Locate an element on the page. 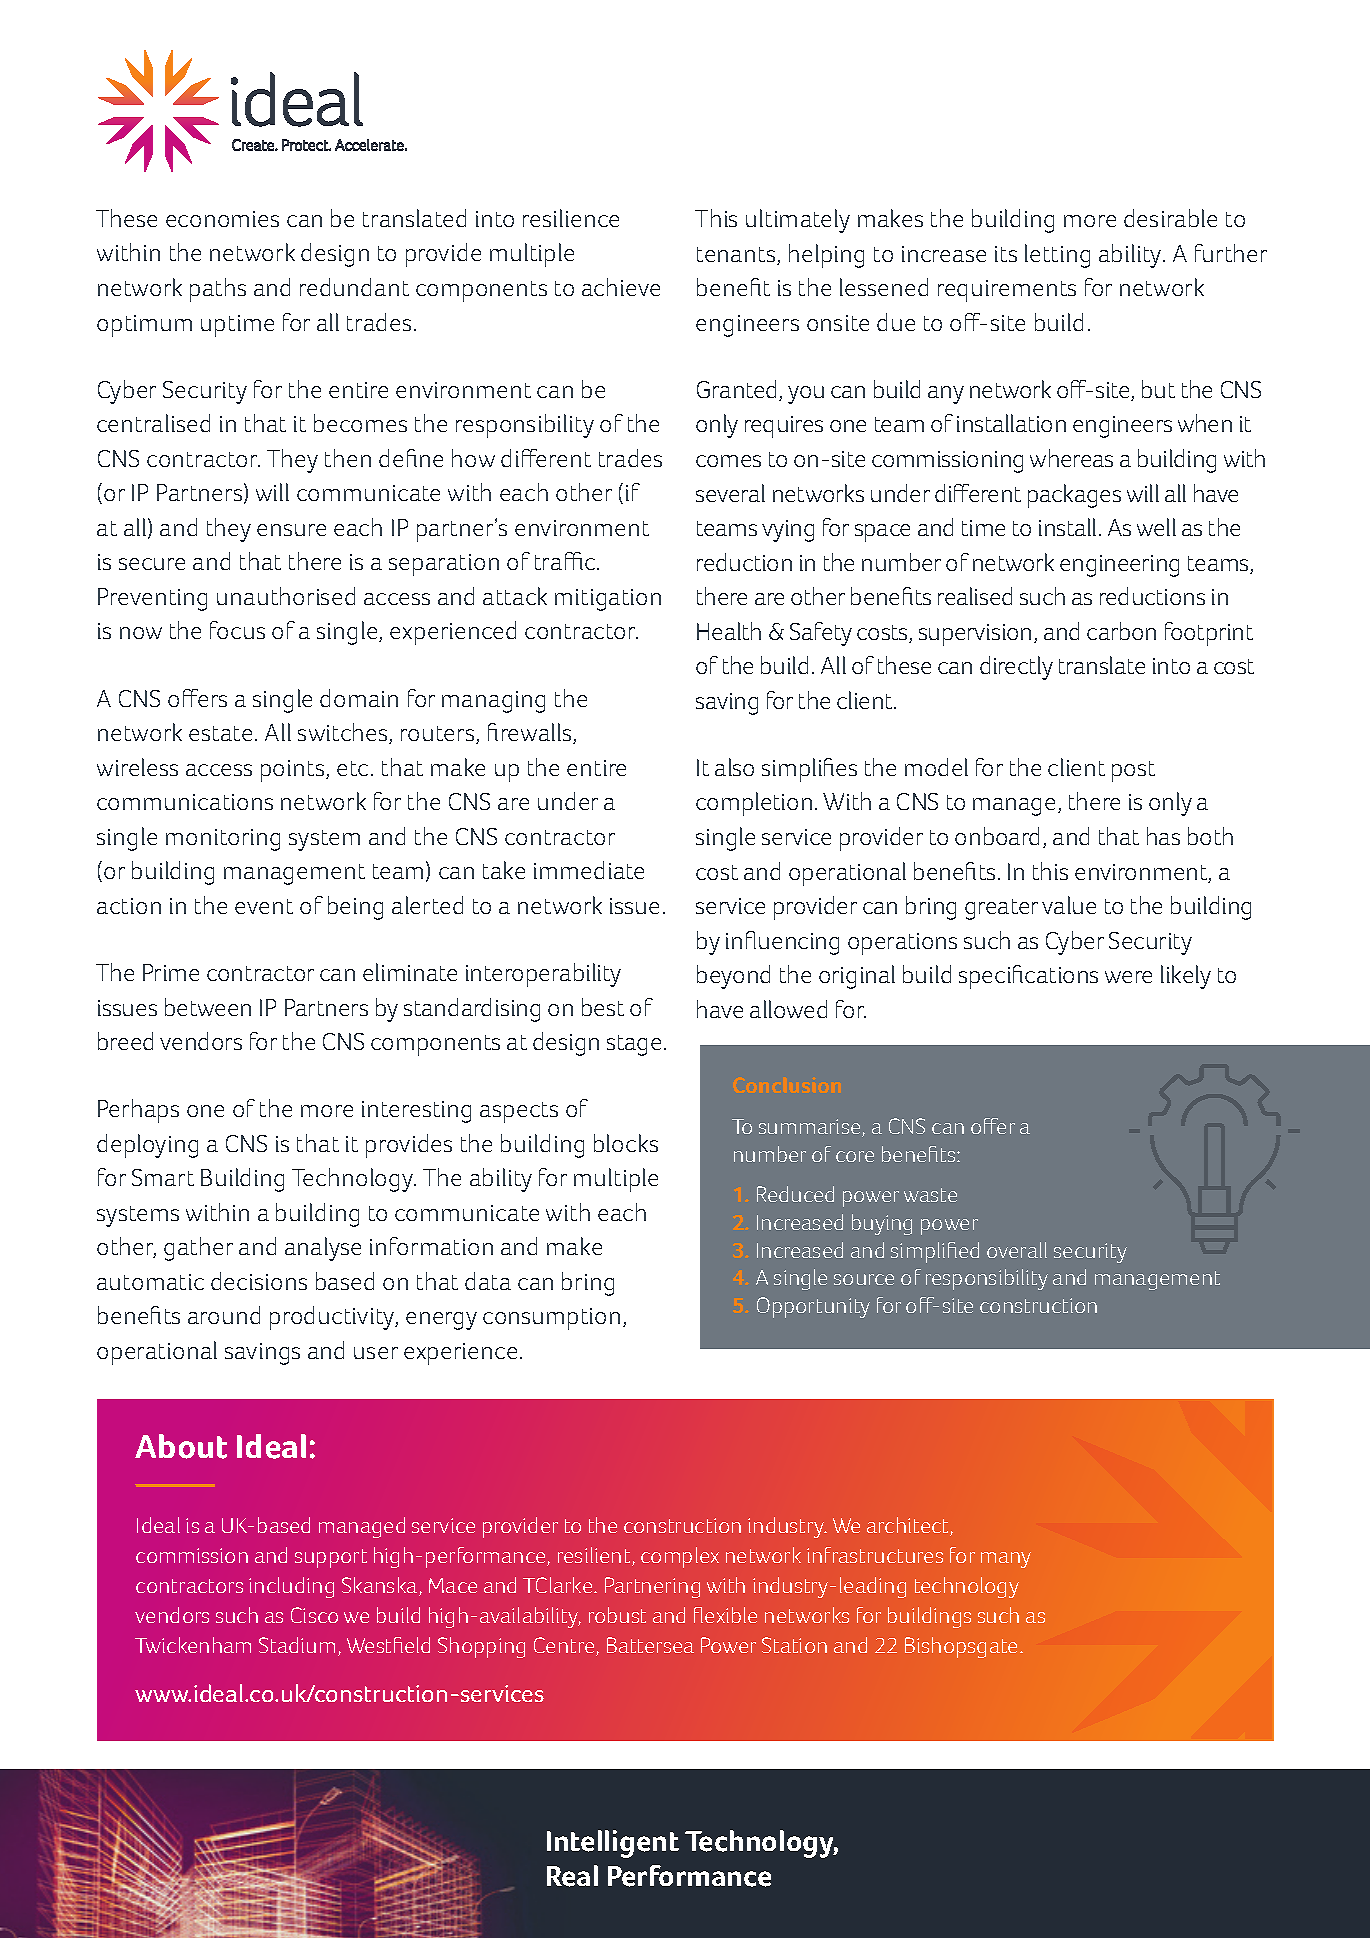 This page has height=1938, width=1370. paths is located at coordinates (218, 290).
